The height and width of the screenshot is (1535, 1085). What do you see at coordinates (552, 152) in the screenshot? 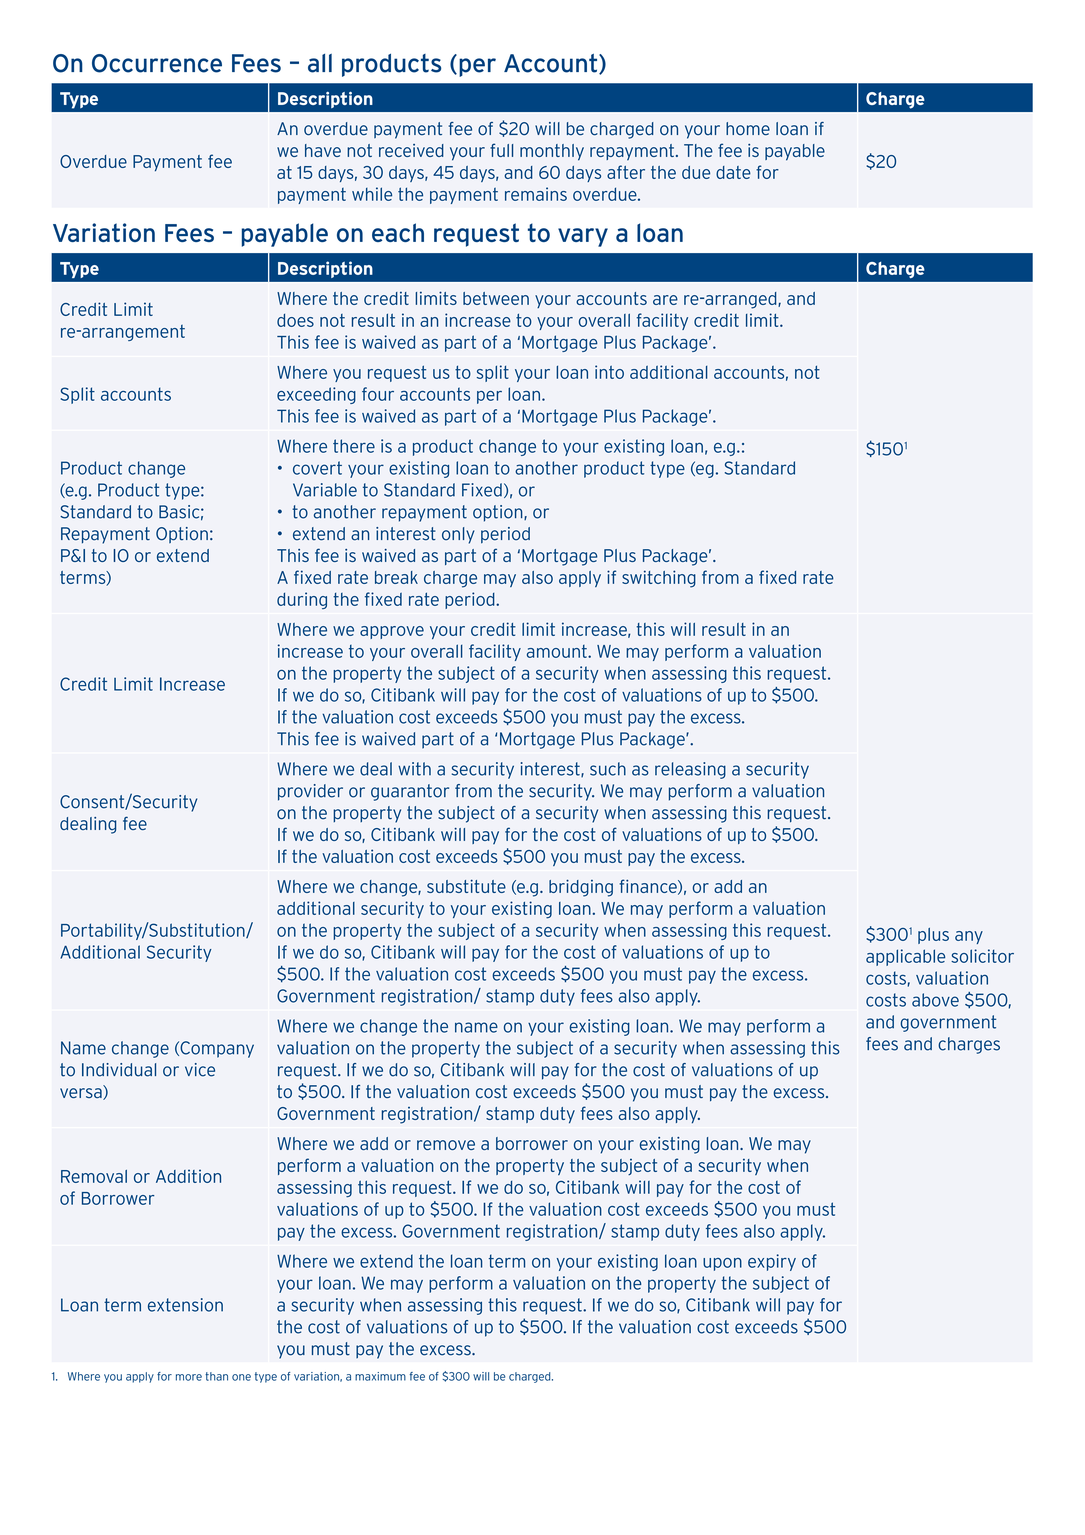
I see `monthly` at bounding box center [552, 152].
